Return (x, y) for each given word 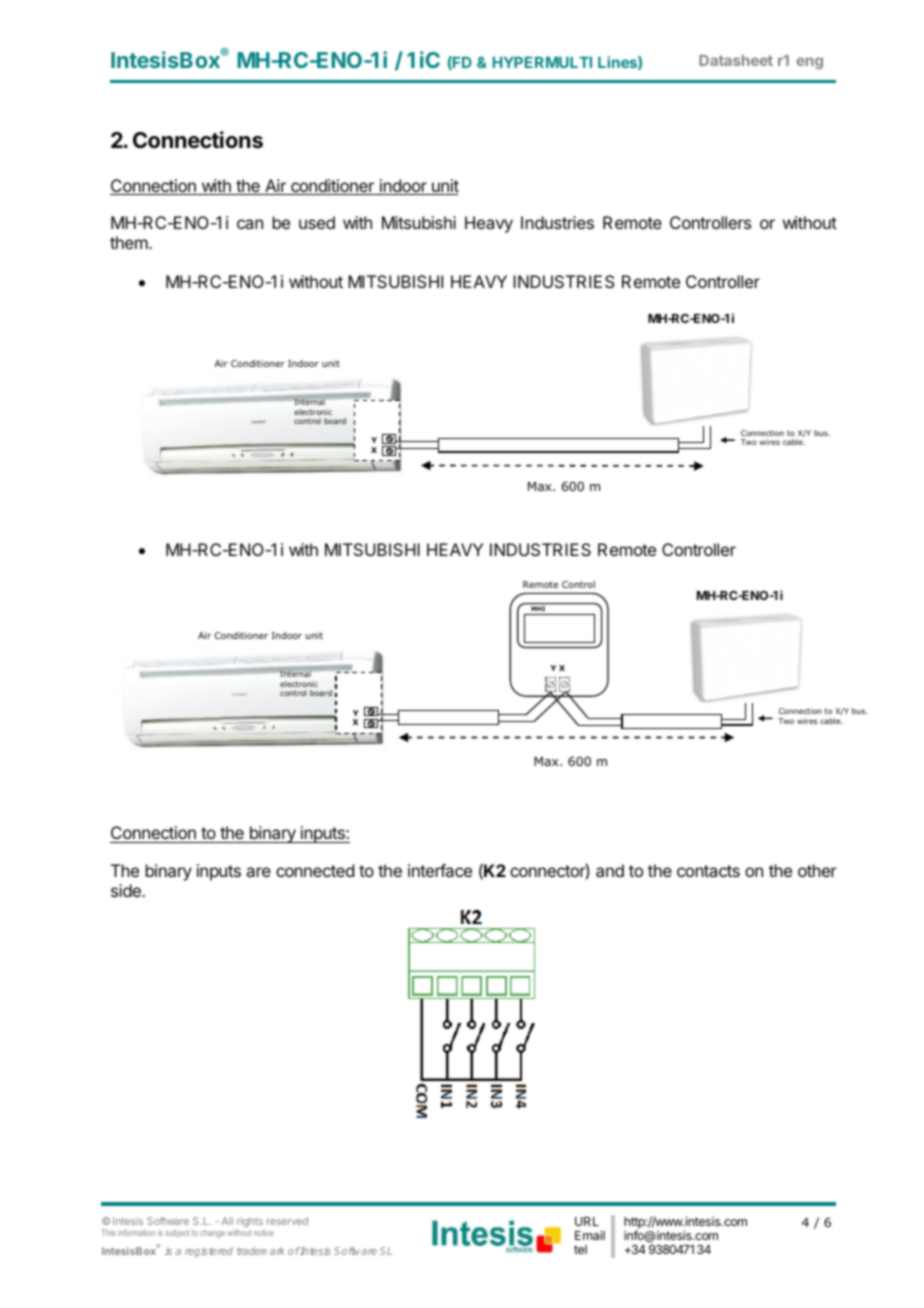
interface (440, 870)
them (130, 242)
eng (810, 63)
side (127, 890)
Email (590, 1235)
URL (587, 1221)
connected (315, 870)
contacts (708, 871)
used (317, 222)
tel (580, 1249)
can (250, 224)
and (610, 870)
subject (178, 1233)
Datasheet (736, 60)
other (817, 870)
